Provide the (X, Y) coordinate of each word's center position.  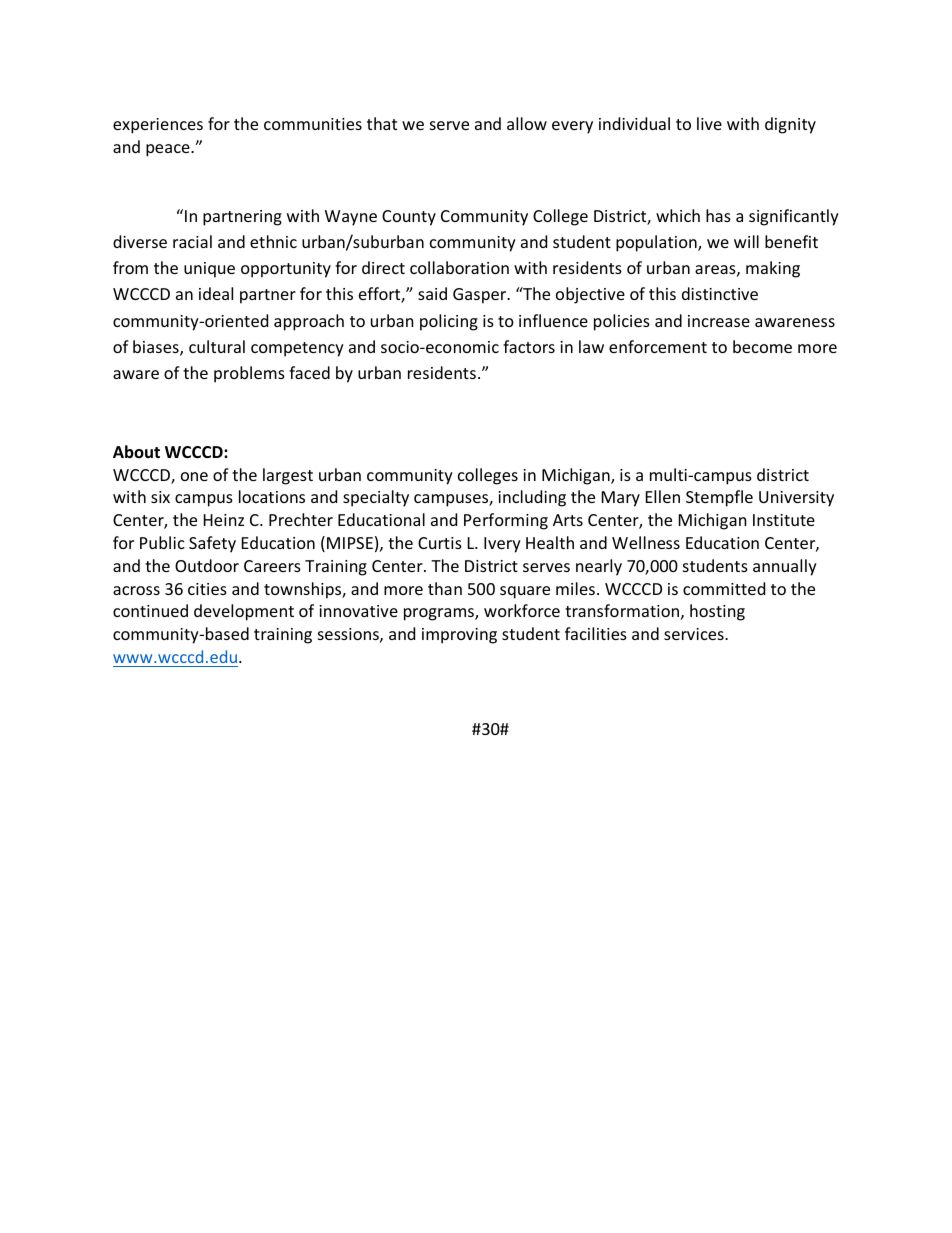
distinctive (720, 293)
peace (169, 150)
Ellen (663, 496)
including (532, 498)
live (709, 123)
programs (440, 614)
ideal (216, 293)
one (194, 476)
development (244, 612)
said (432, 293)
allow (527, 123)
